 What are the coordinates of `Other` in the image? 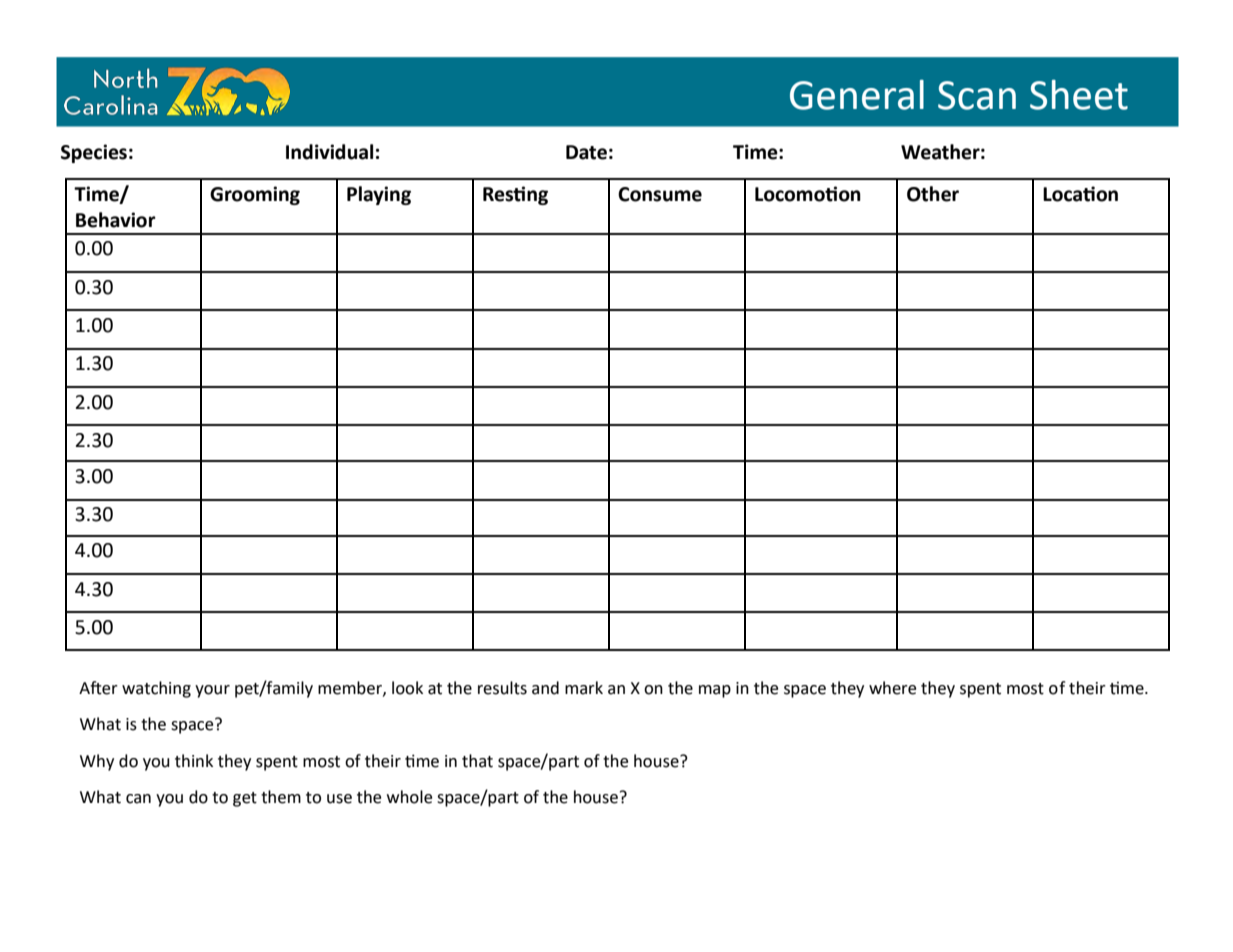 It's located at (933, 194).
